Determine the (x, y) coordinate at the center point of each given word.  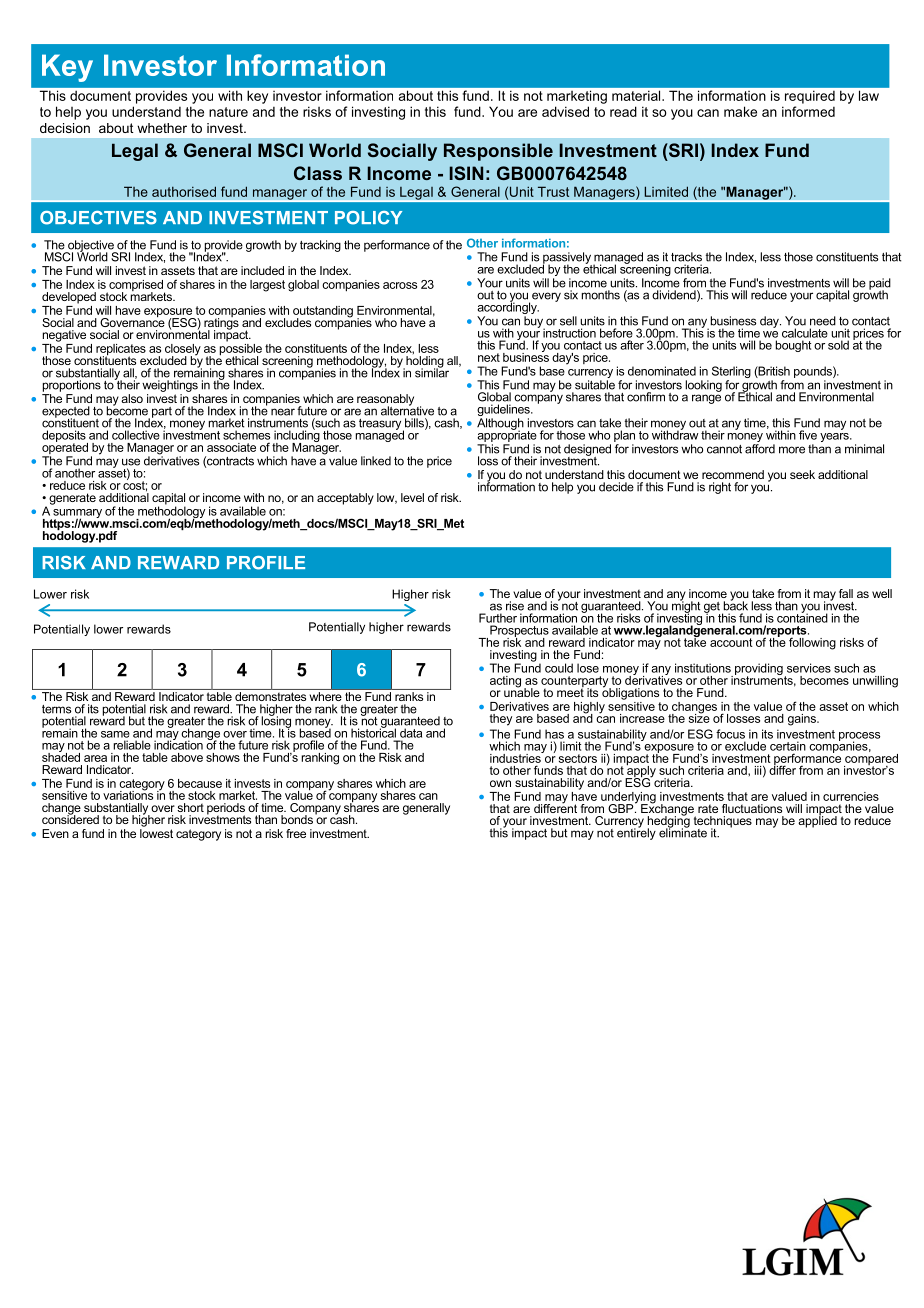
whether (162, 128)
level (412, 497)
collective (136, 435)
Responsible (498, 152)
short (190, 807)
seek (802, 474)
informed (808, 111)
